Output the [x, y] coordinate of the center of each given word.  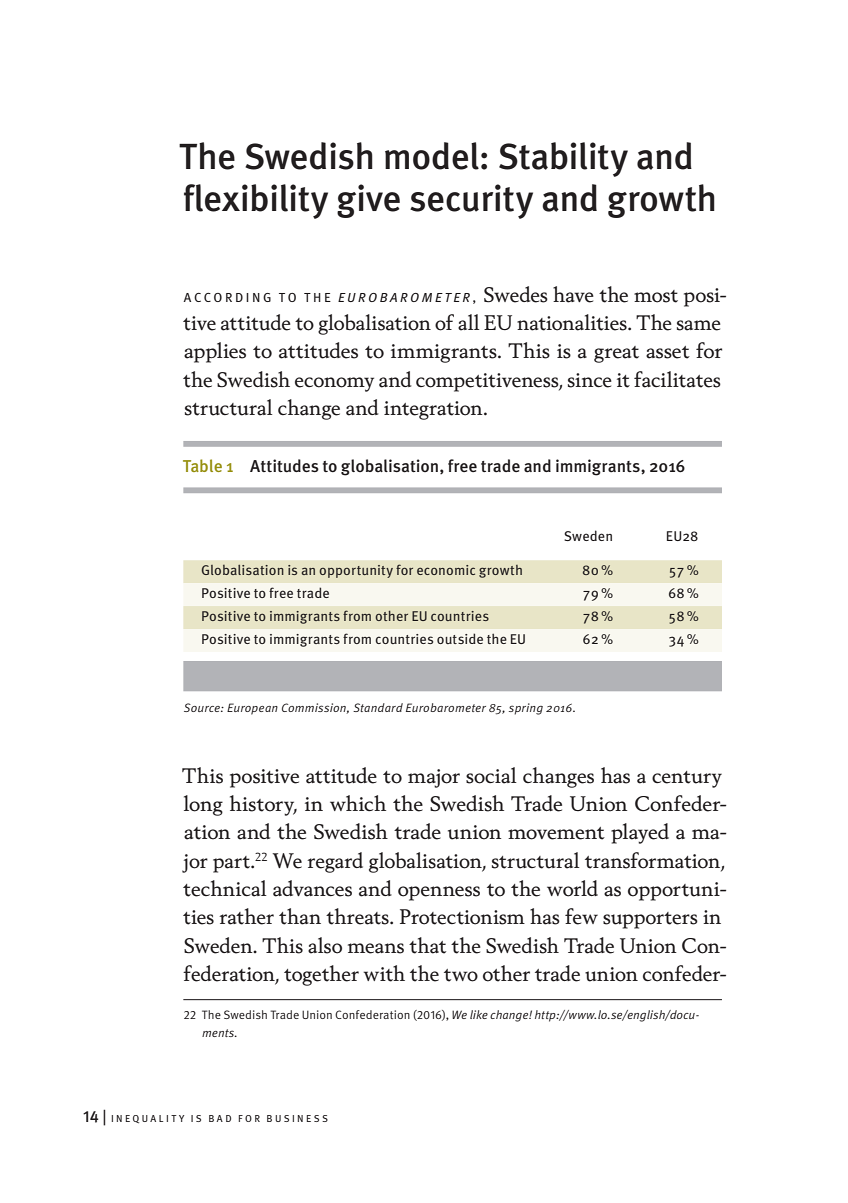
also [325, 945]
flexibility [256, 201]
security [471, 201]
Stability [563, 159]
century [687, 779]
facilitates [677, 379]
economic [446, 570]
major [434, 778]
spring [526, 709]
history [263, 805]
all [468, 322]
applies [215, 352]
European [252, 709]
